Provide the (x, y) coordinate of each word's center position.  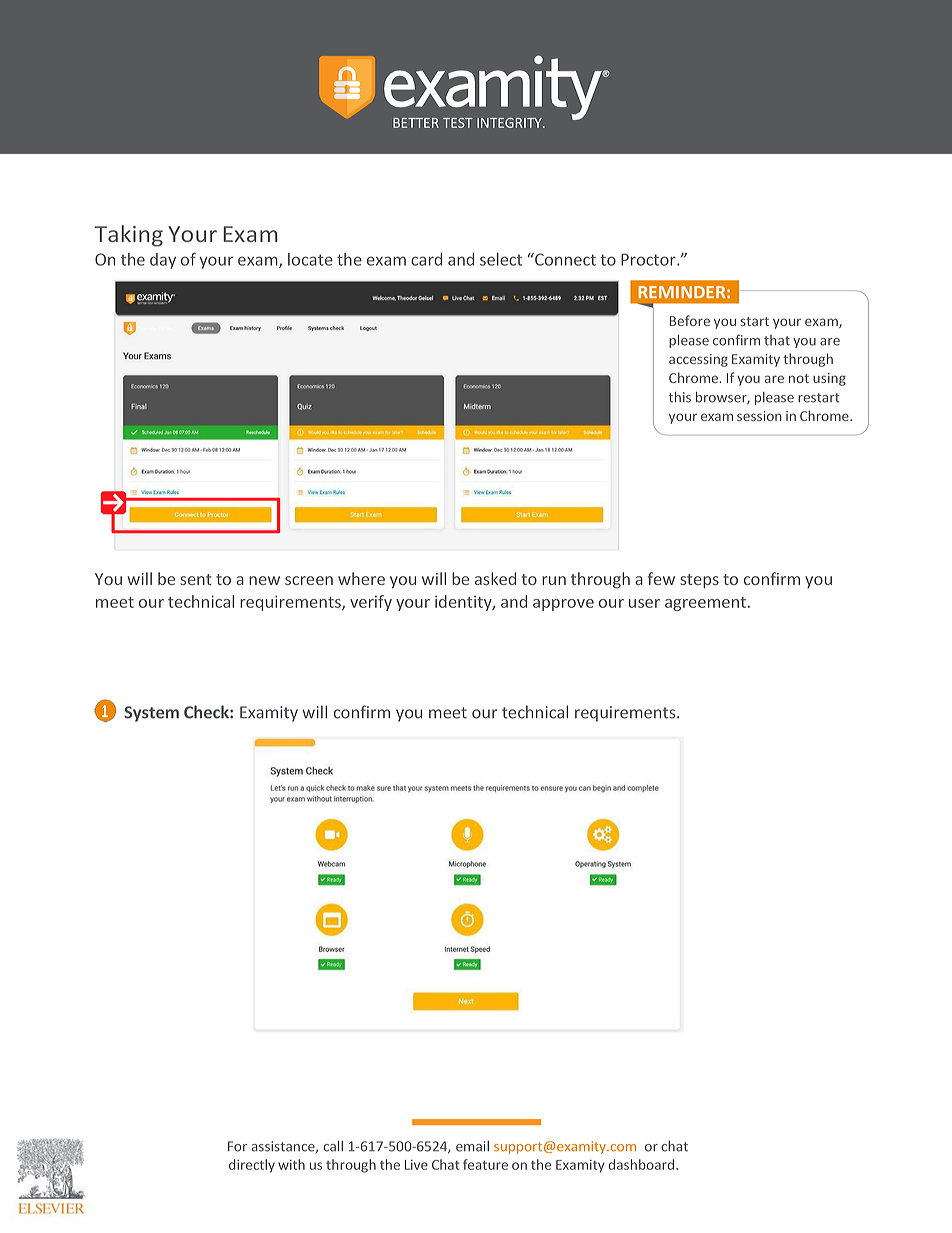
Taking (129, 236)
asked (495, 578)
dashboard (643, 1164)
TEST (458, 123)
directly (252, 1166)
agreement (707, 604)
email (472, 1146)
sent (196, 579)
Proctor (649, 259)
